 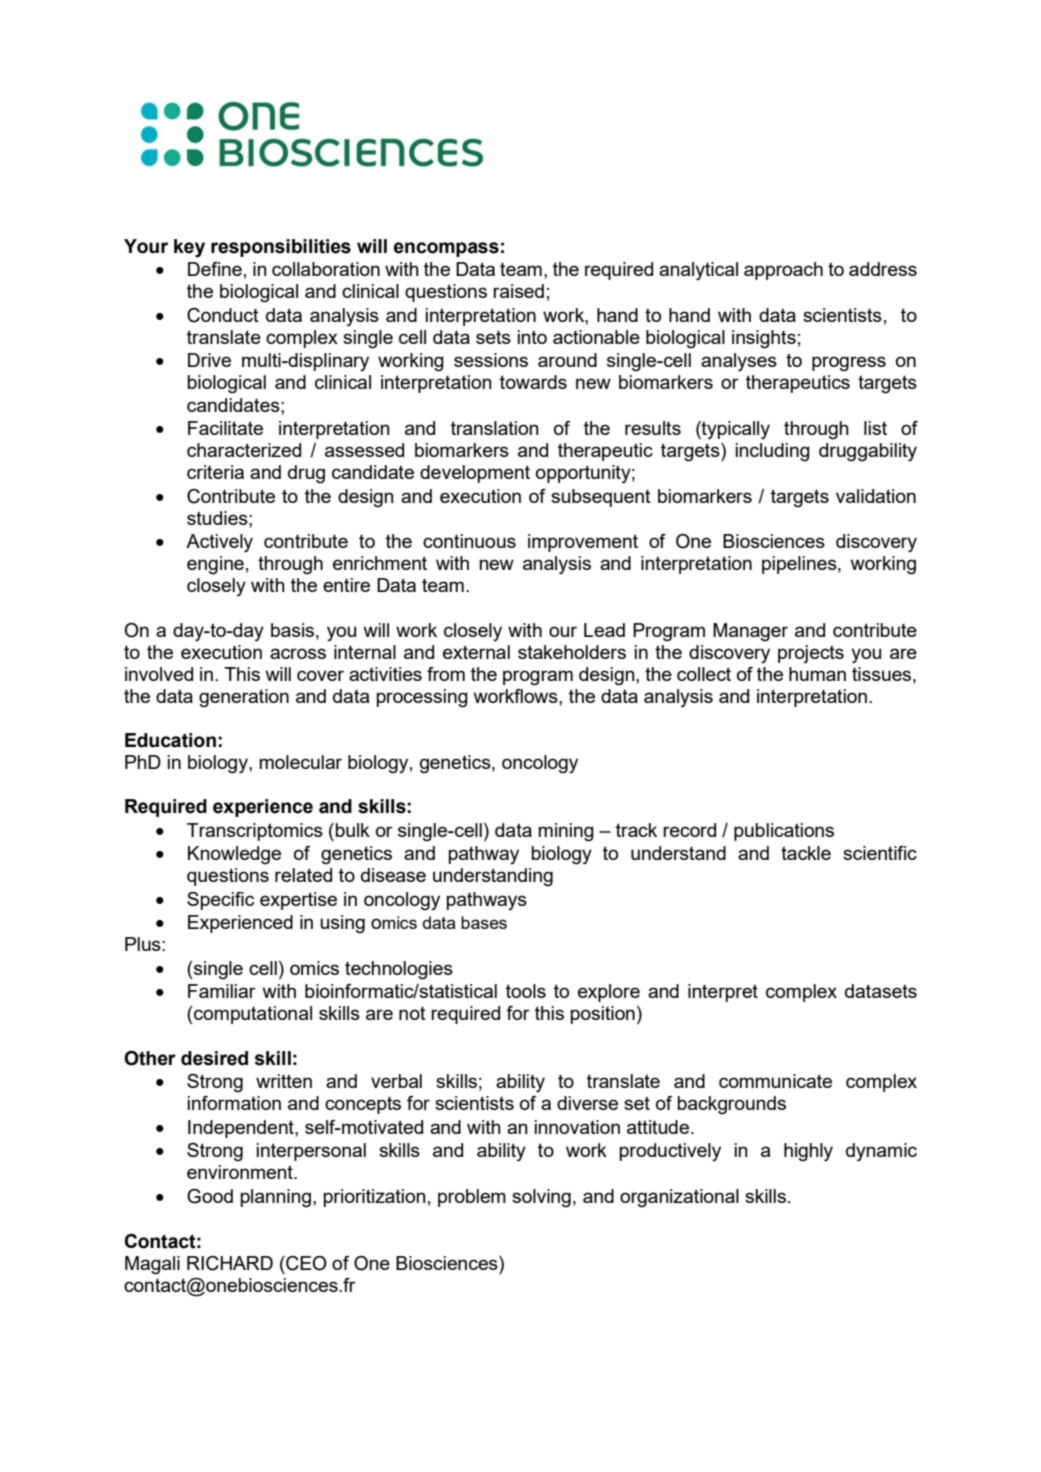 What do you see at coordinates (215, 269) in the screenshot?
I see `Define` at bounding box center [215, 269].
